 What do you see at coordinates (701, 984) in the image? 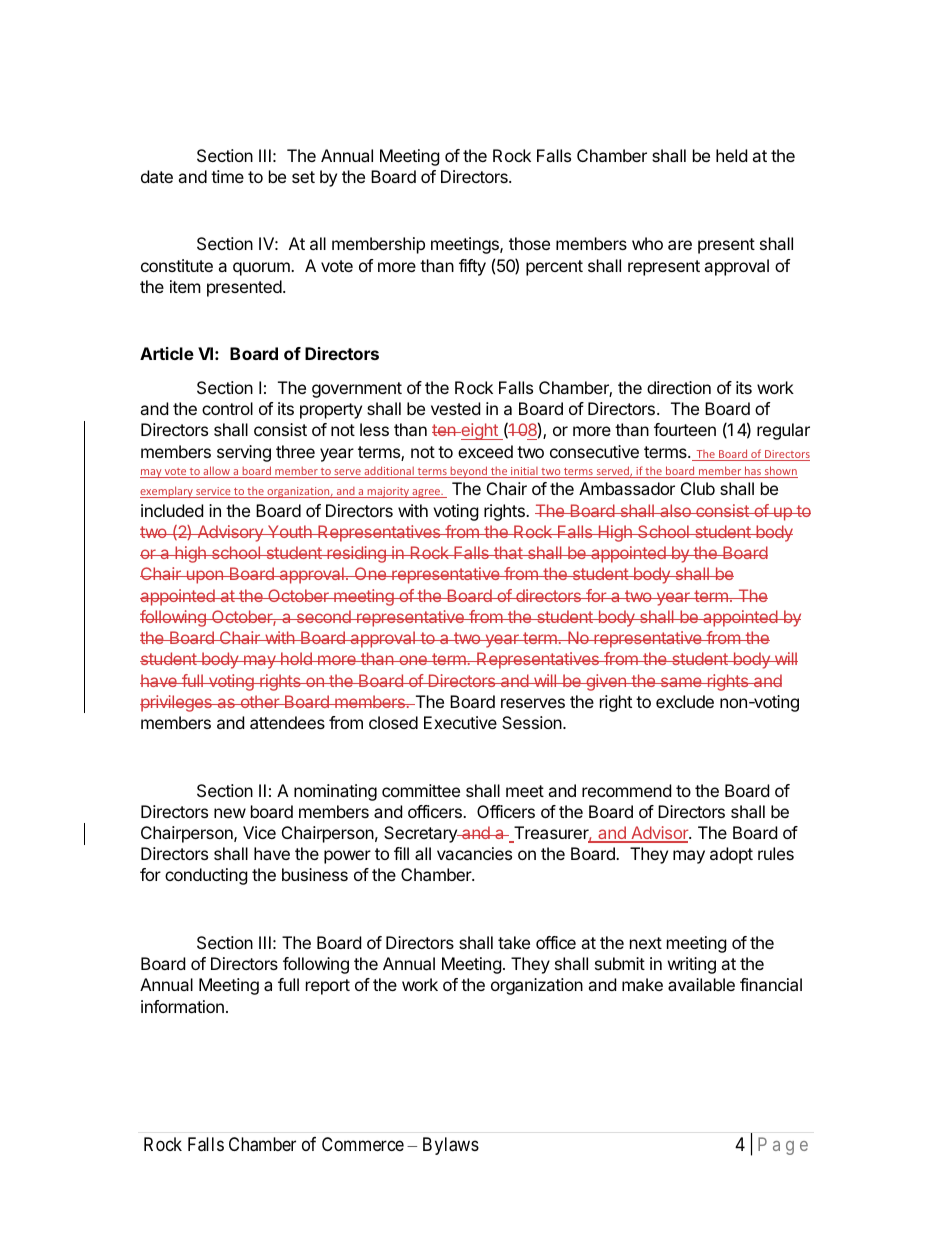
I see `available` at bounding box center [701, 984].
